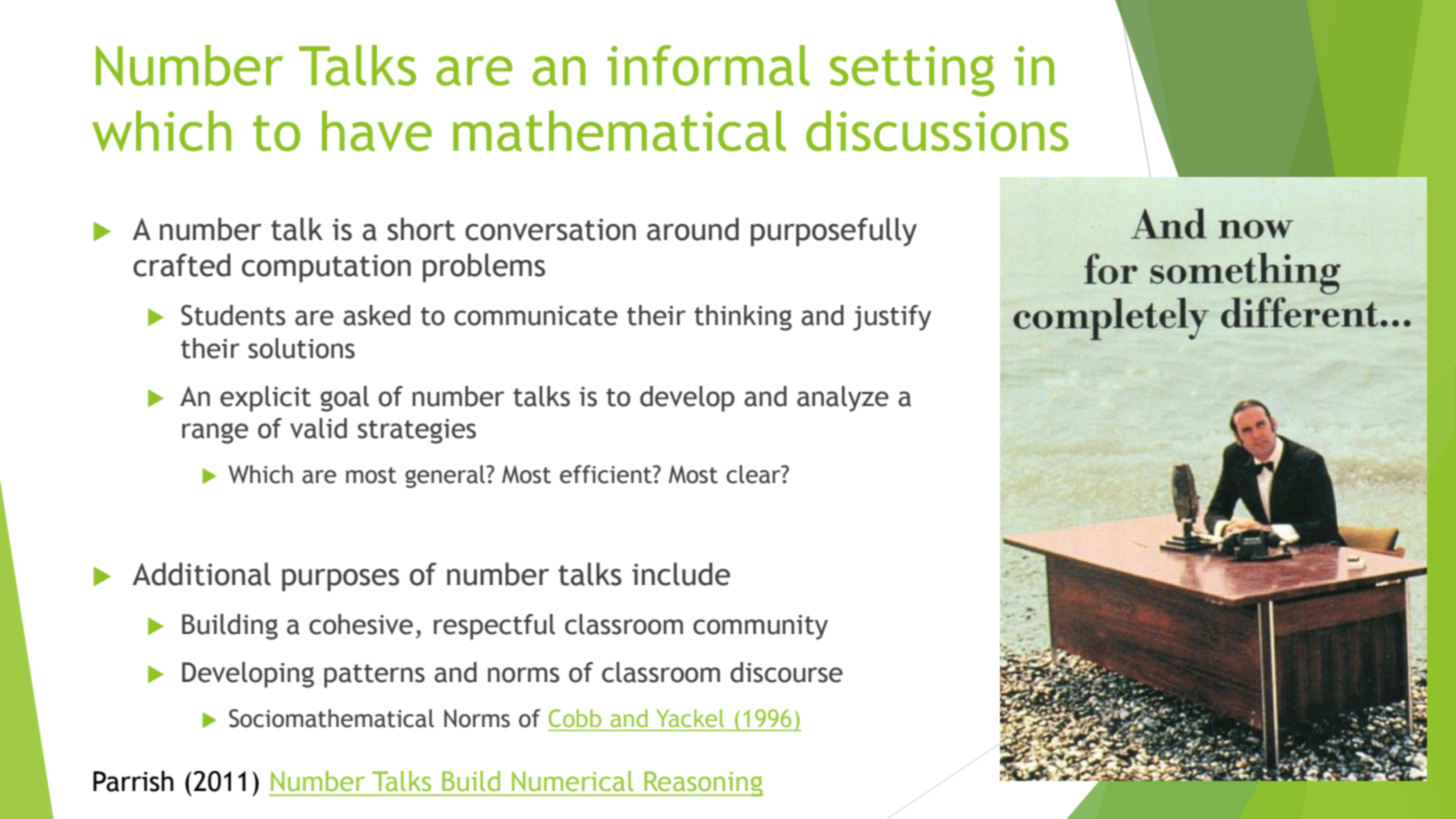 Image resolution: width=1456 pixels, height=819 pixels. Describe the element at coordinates (377, 130) in the document. I see `have` at that location.
